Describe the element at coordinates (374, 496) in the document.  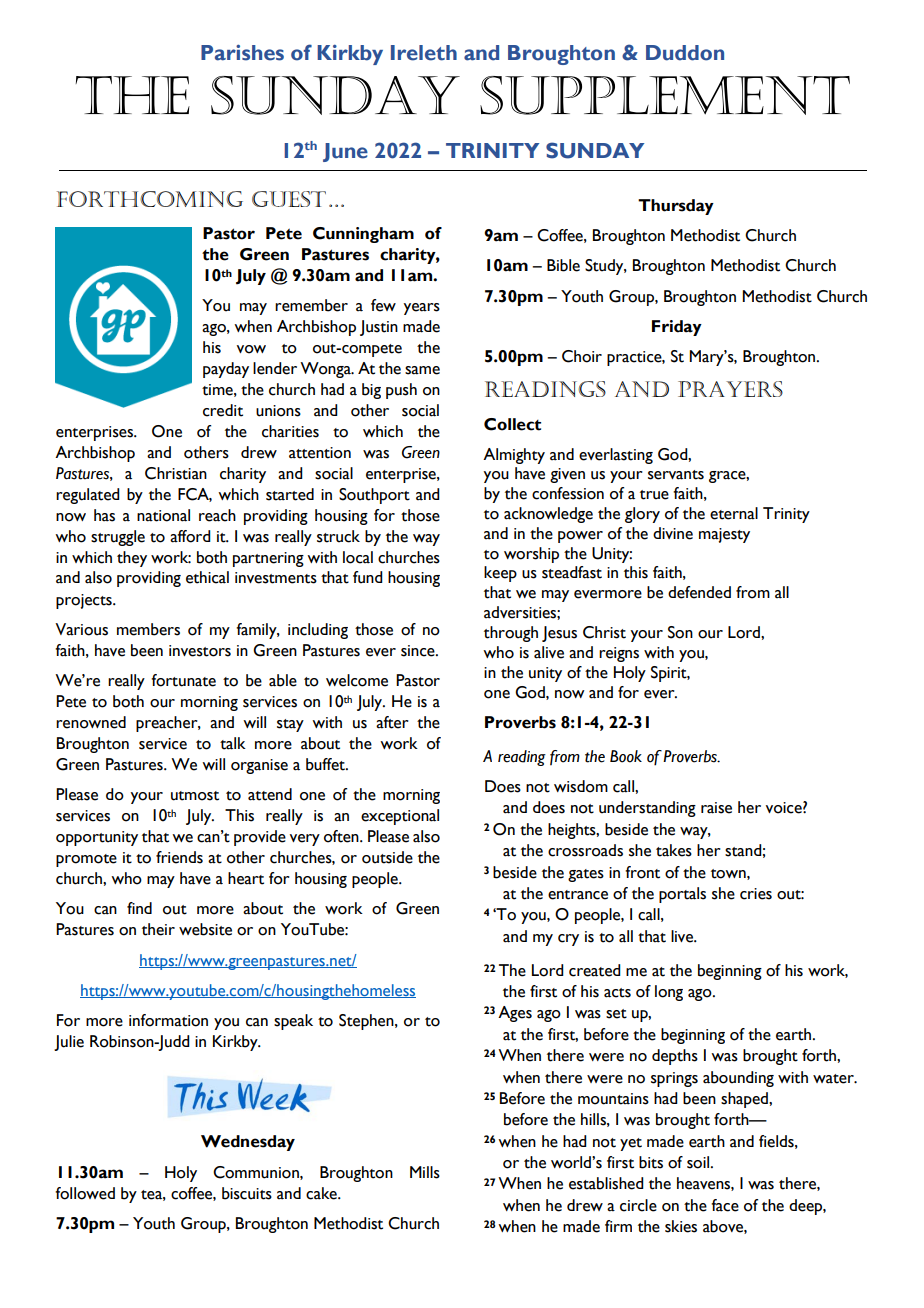
I see `Southport` at that location.
